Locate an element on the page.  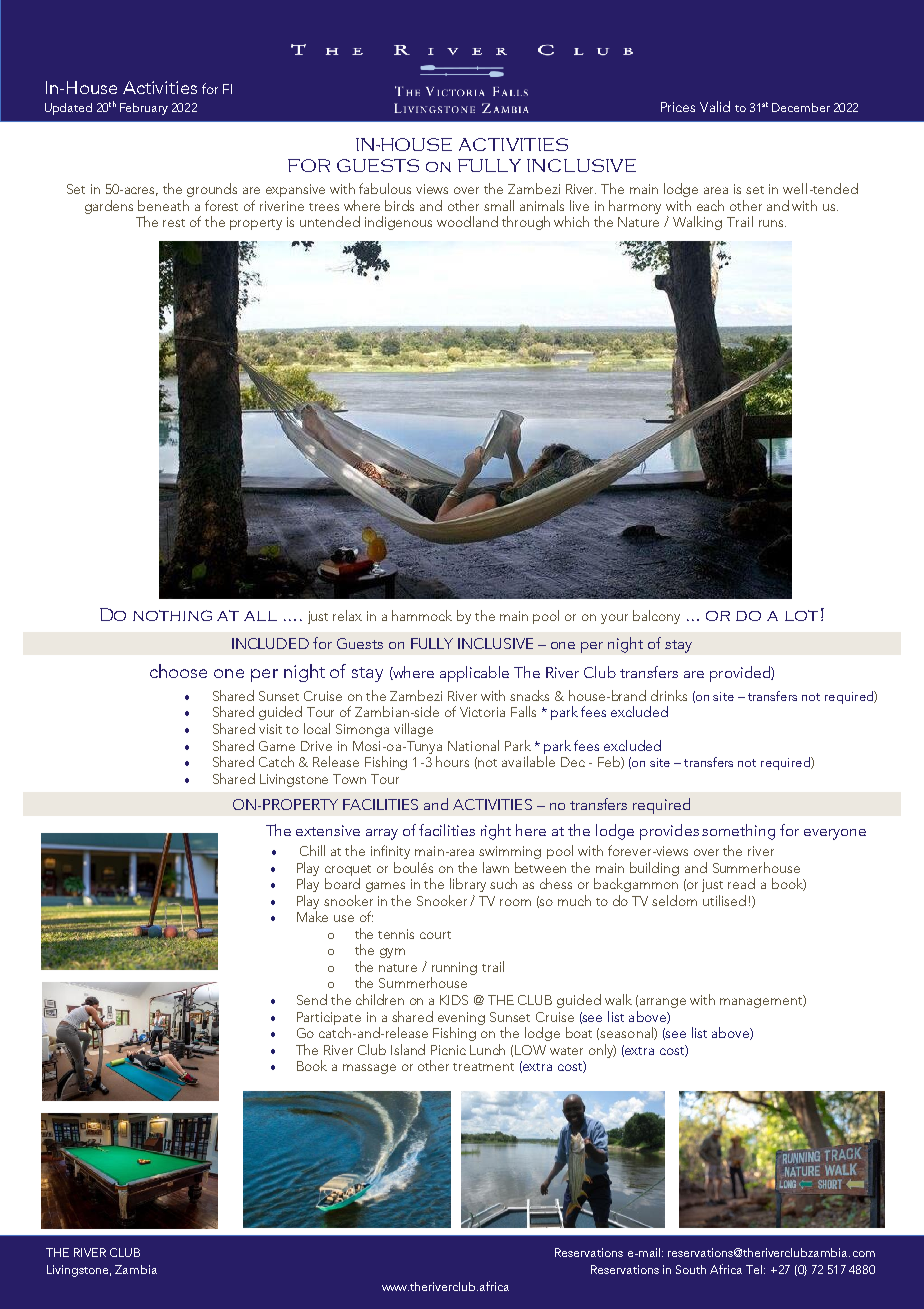
runs is located at coordinates (772, 223).
